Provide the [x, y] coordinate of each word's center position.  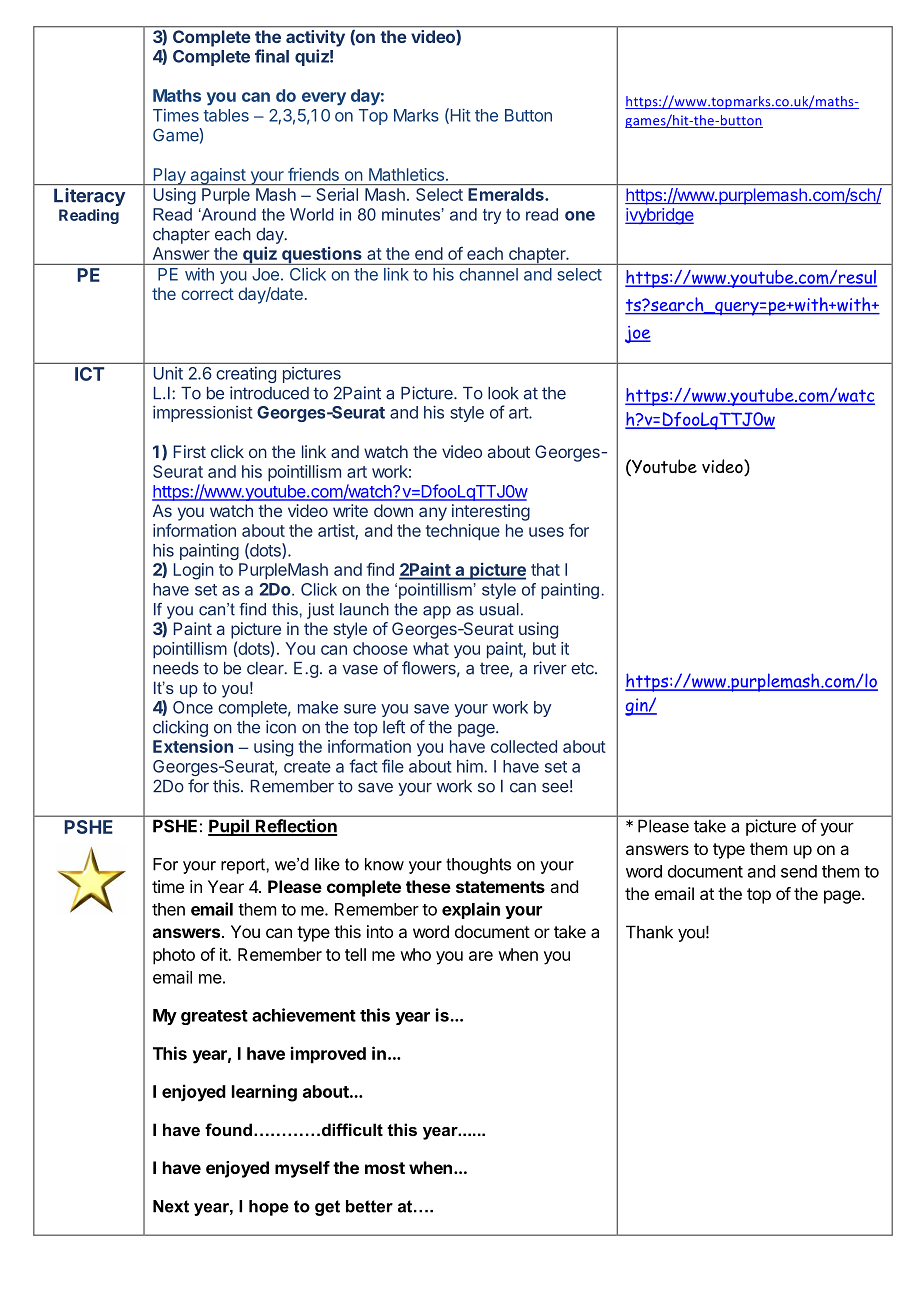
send [799, 871]
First [190, 451]
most [385, 1168]
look [503, 393]
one [580, 216]
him [471, 766]
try [492, 216]
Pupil [229, 827]
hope [269, 1208]
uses [546, 532]
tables [226, 115]
